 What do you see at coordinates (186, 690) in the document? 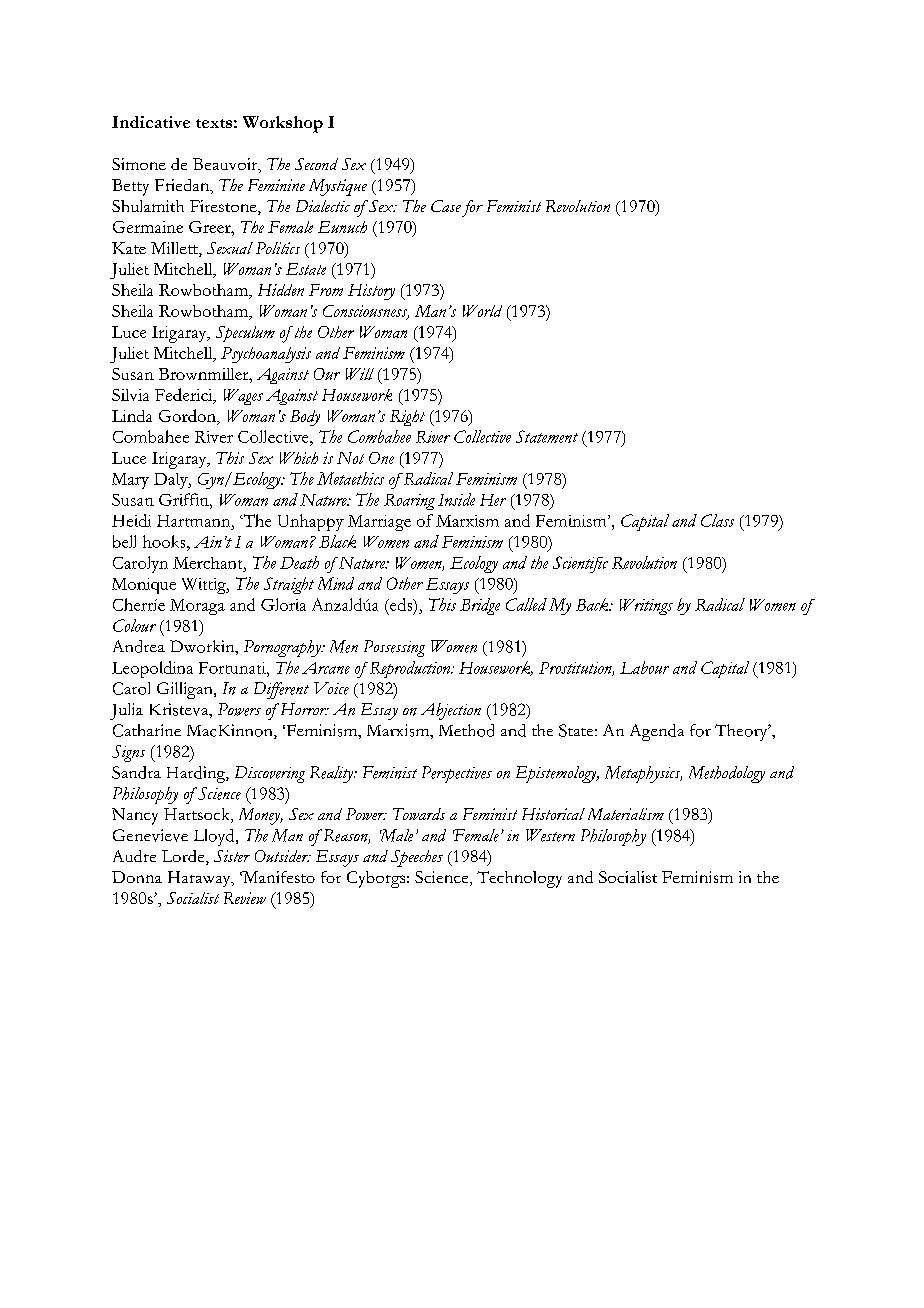
I see `Gilligan` at bounding box center [186, 690].
